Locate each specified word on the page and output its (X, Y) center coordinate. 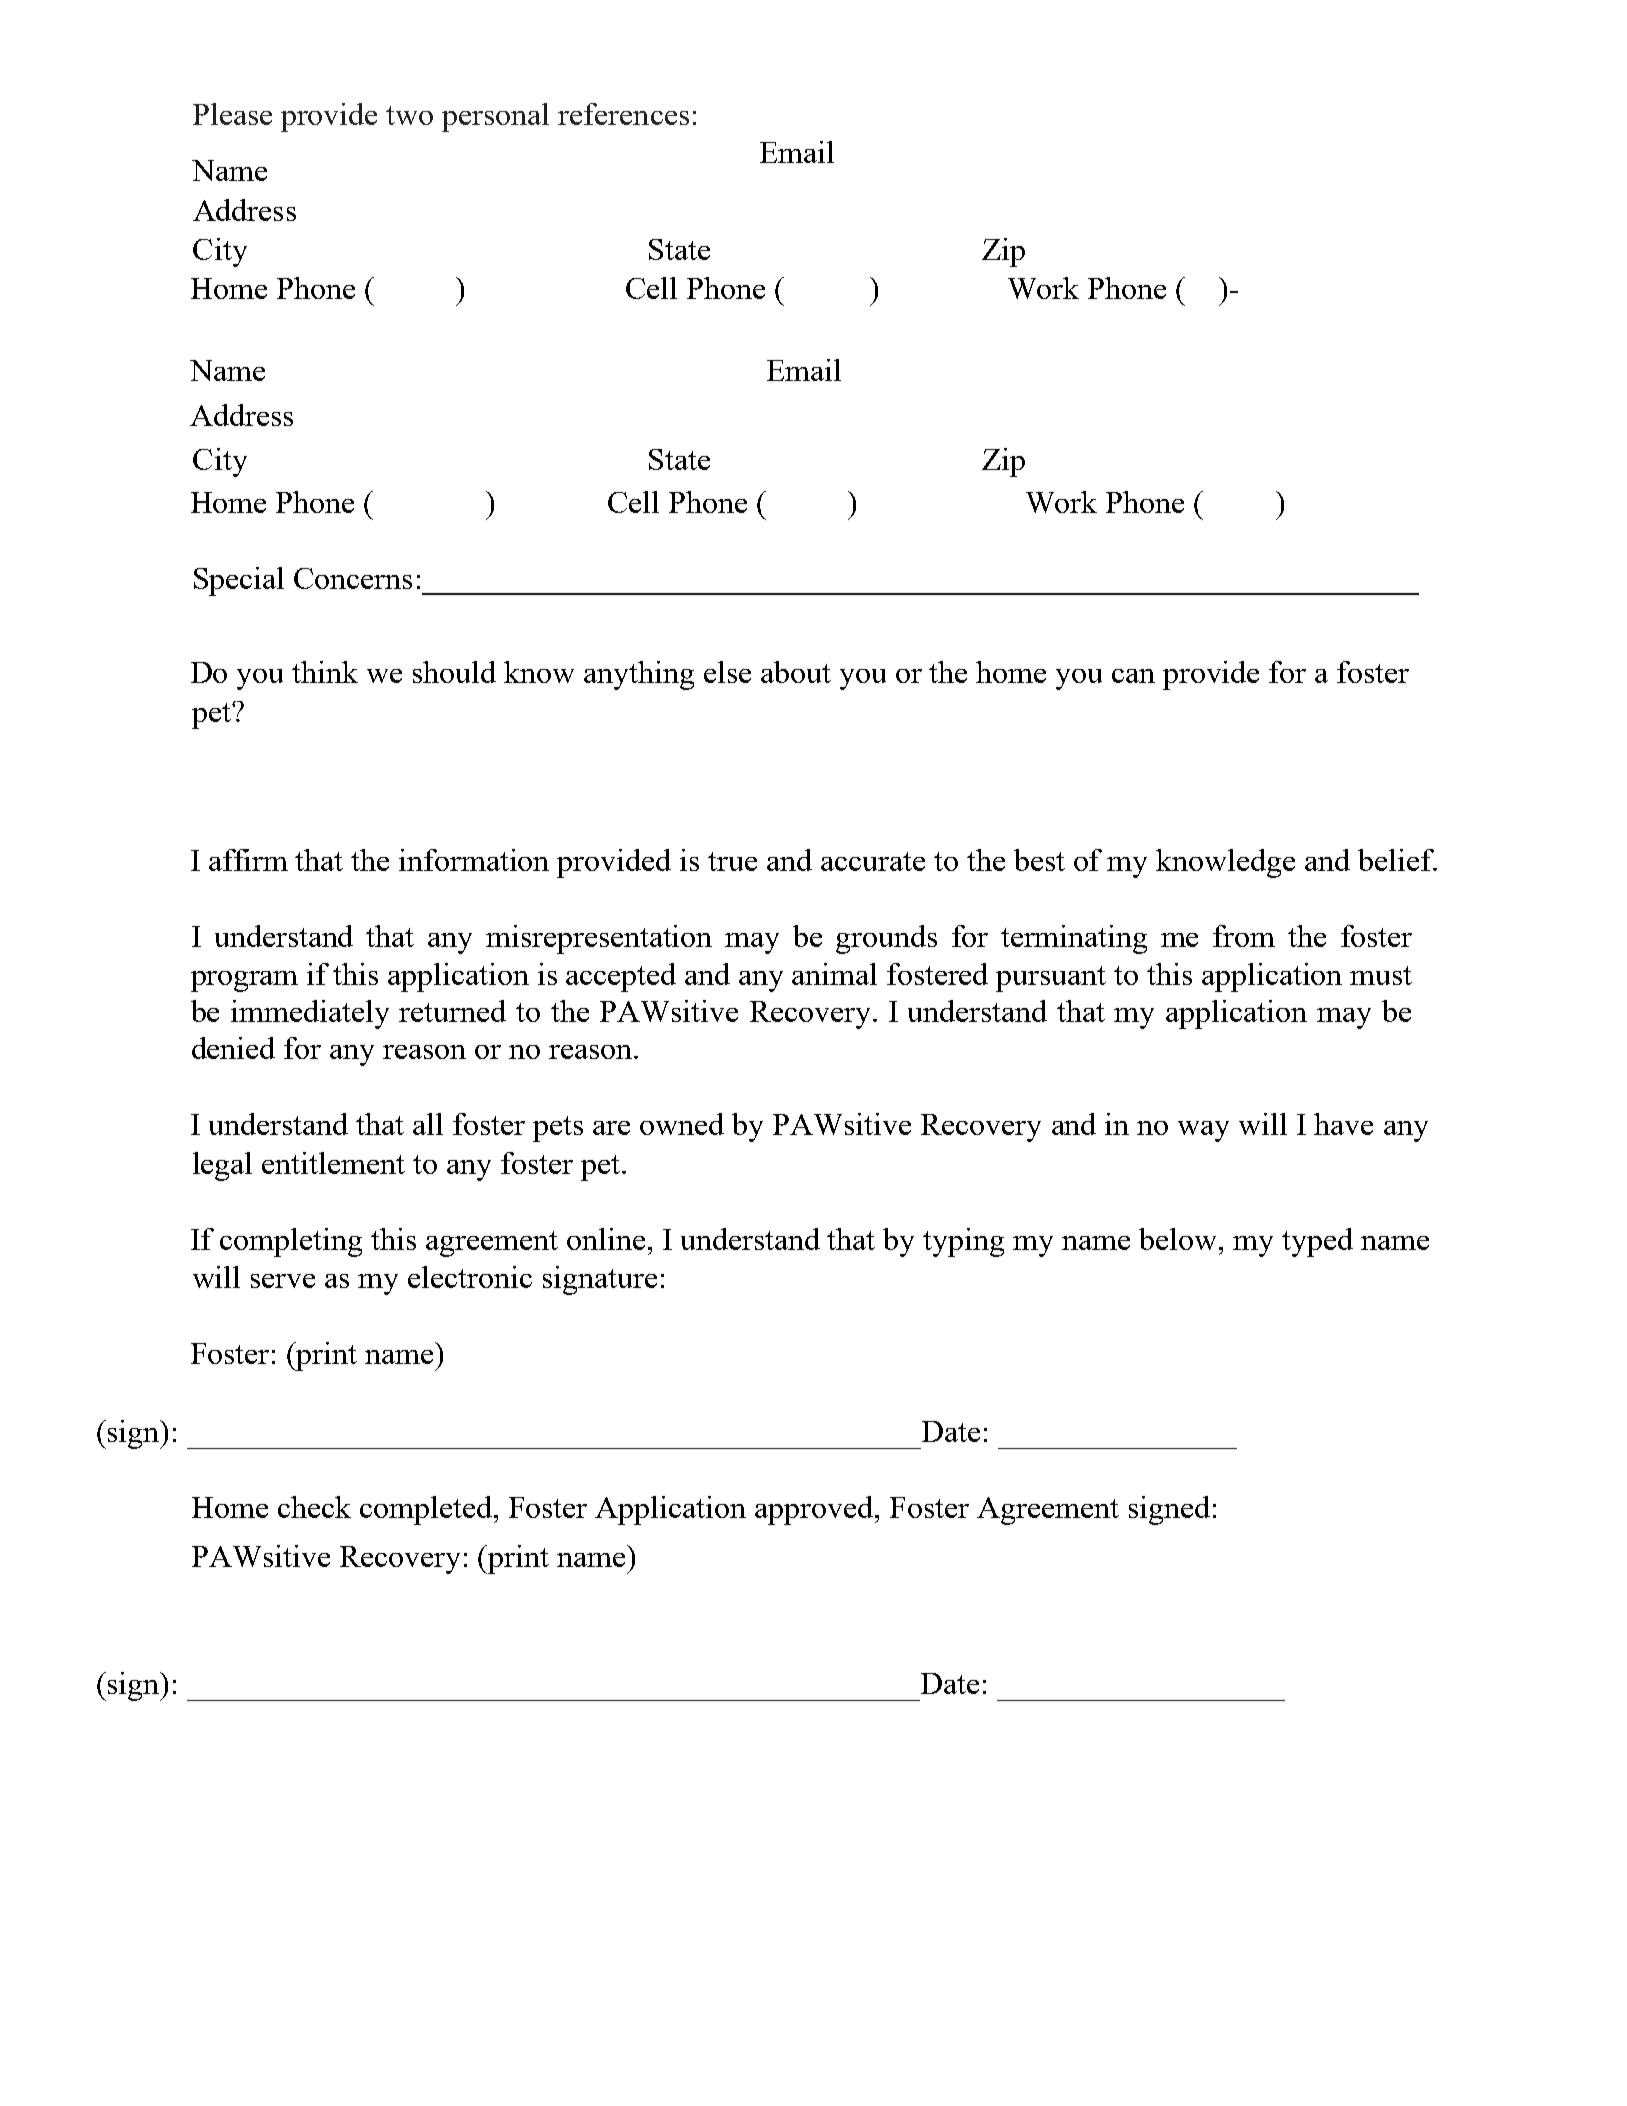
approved (815, 1510)
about (796, 672)
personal (495, 117)
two (409, 115)
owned (682, 1124)
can (1133, 676)
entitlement (333, 1163)
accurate (873, 861)
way (1203, 1131)
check (314, 1507)
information (474, 860)
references (623, 114)
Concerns (353, 578)
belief (1397, 860)
